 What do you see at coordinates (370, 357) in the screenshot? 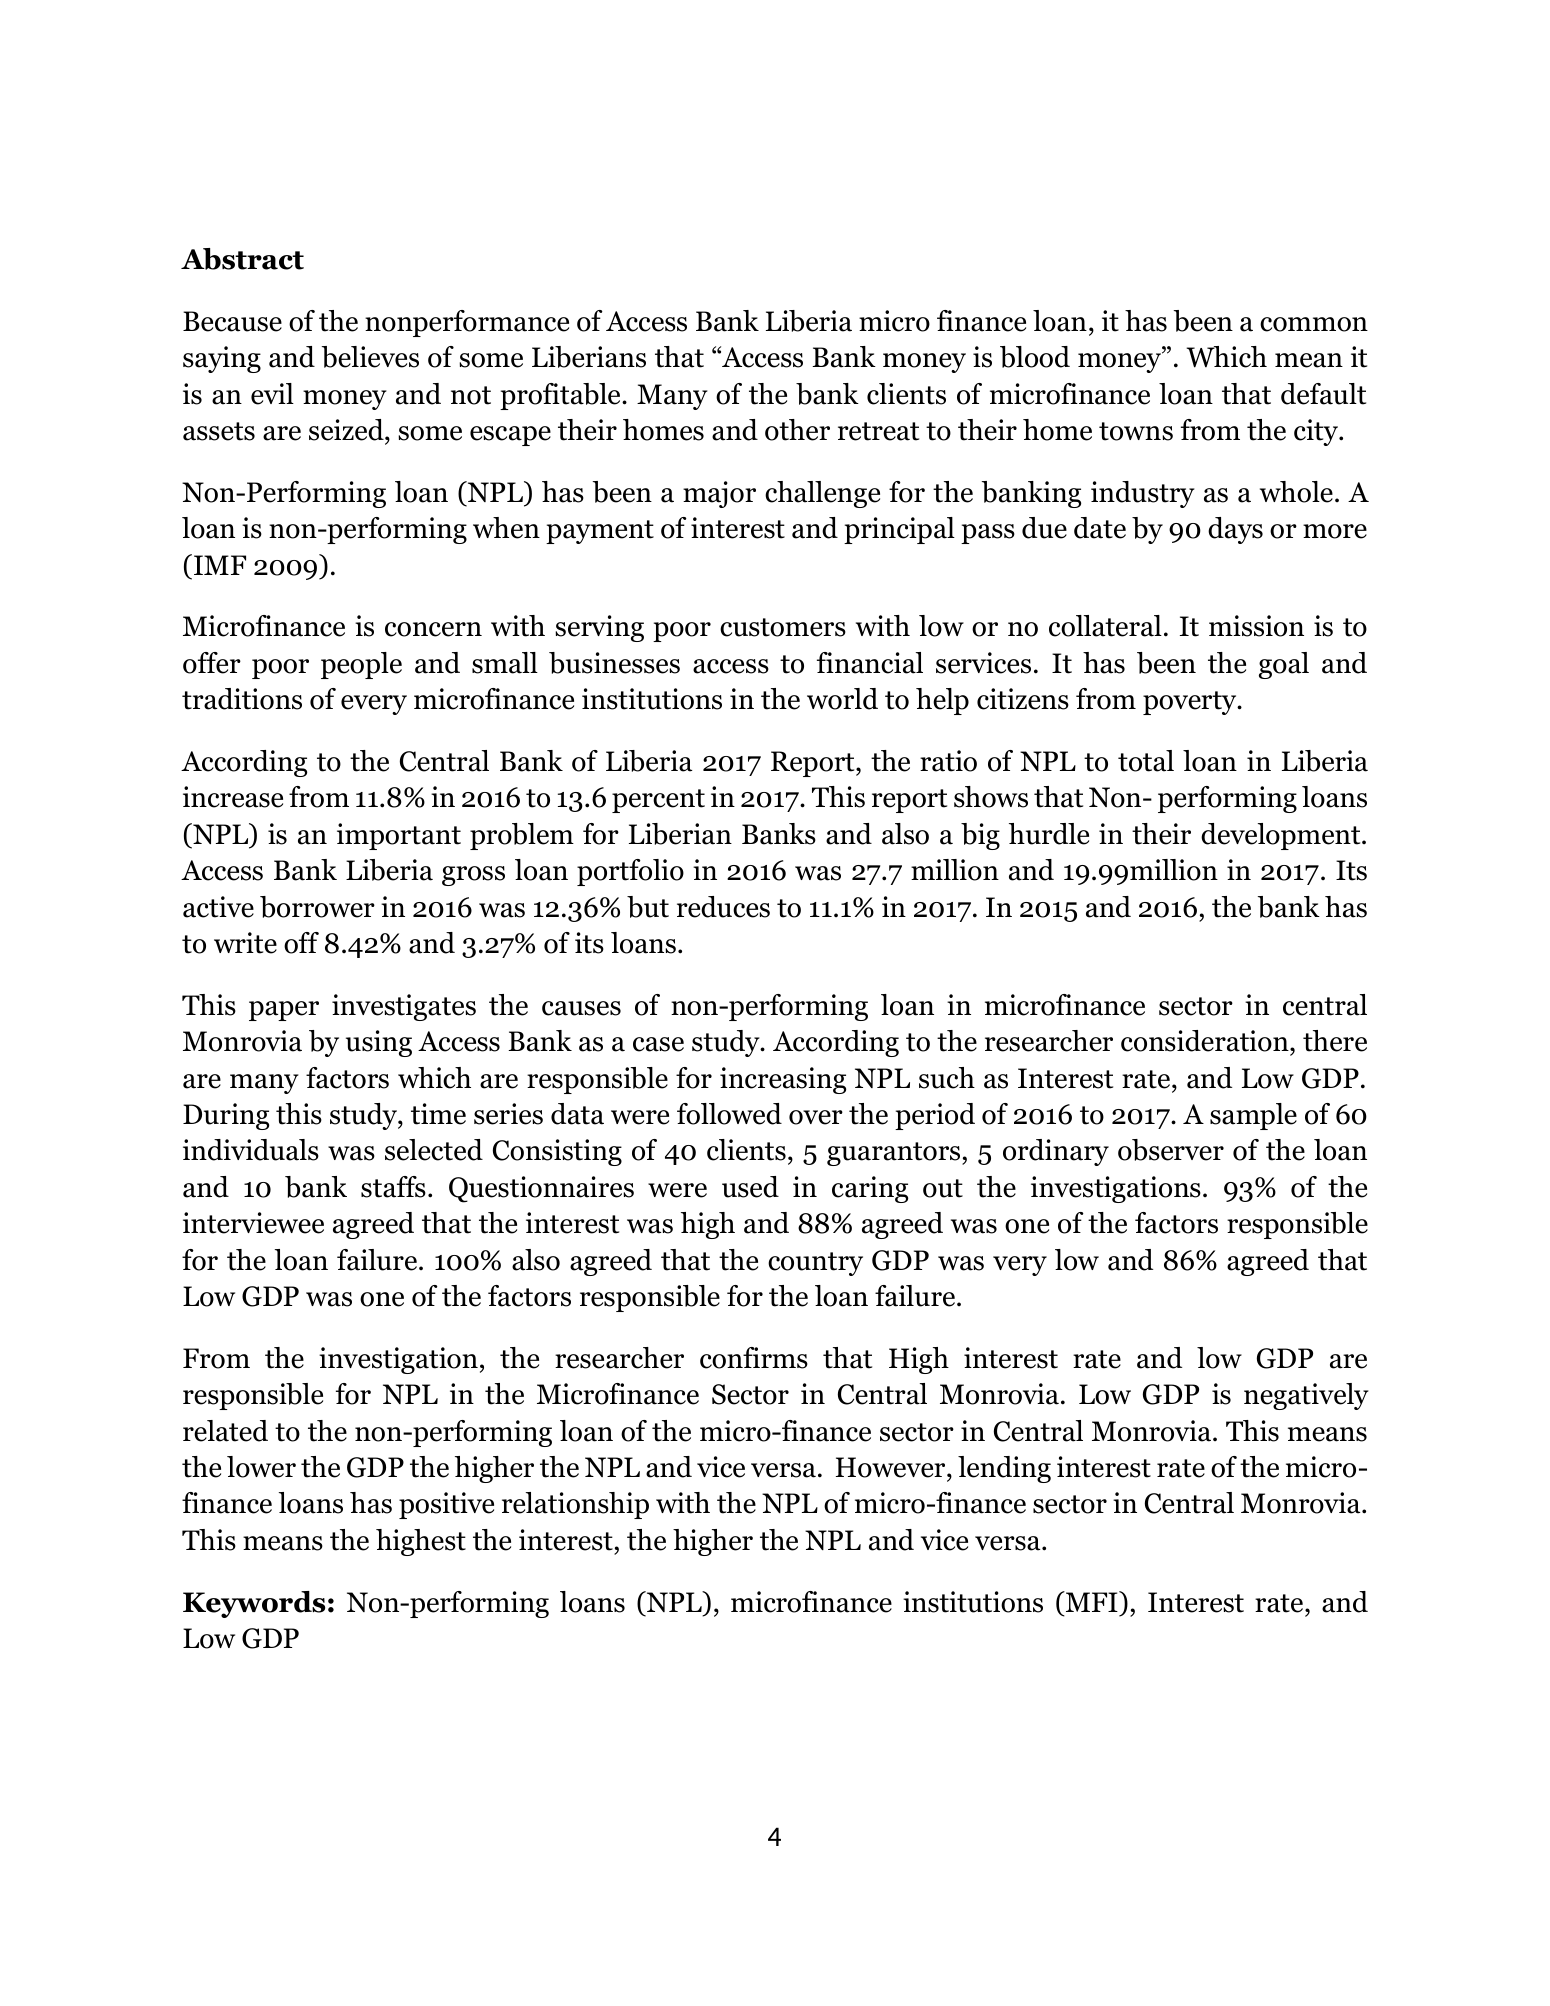
I see `believes` at bounding box center [370, 357].
